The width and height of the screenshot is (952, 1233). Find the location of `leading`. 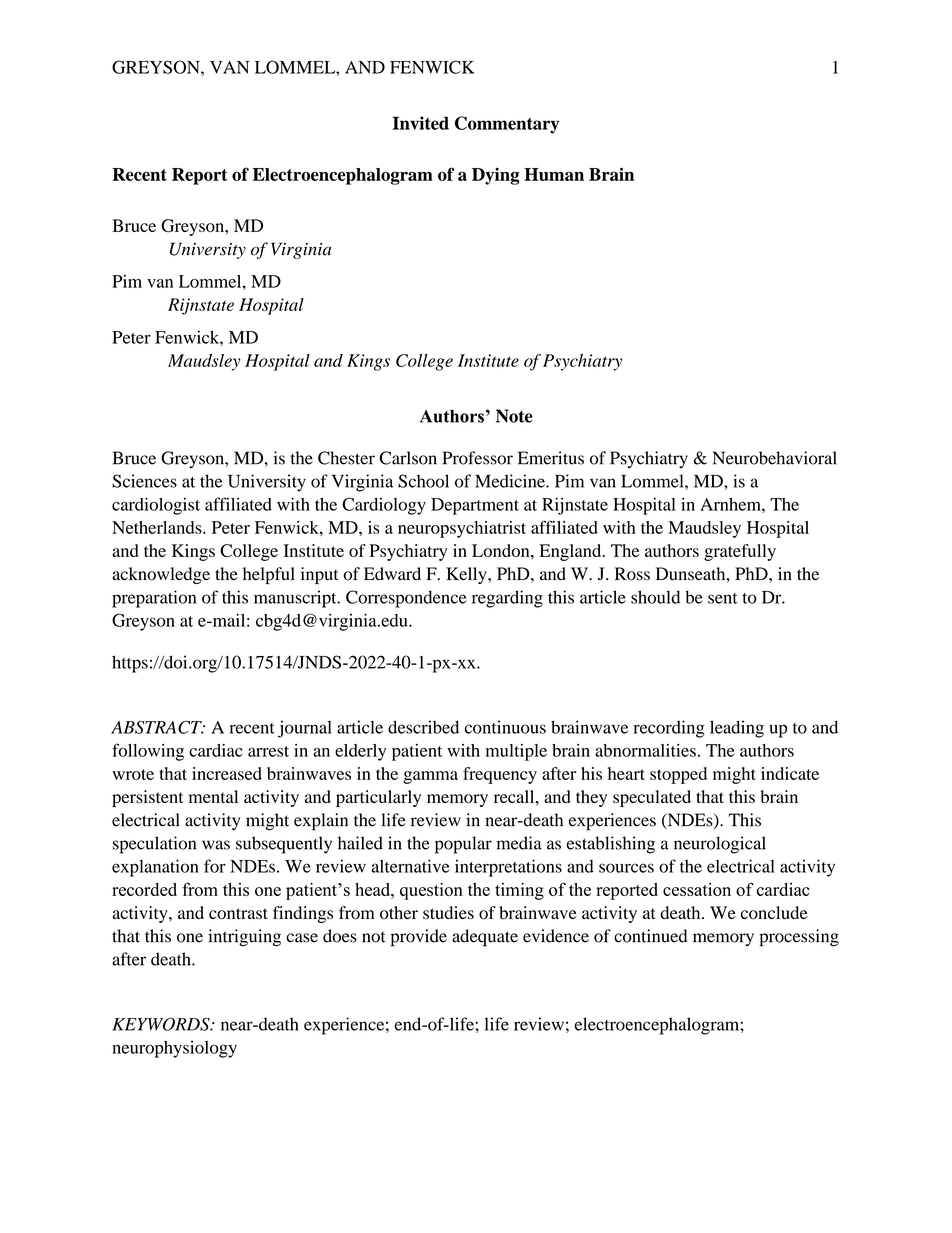

leading is located at coordinates (737, 729).
